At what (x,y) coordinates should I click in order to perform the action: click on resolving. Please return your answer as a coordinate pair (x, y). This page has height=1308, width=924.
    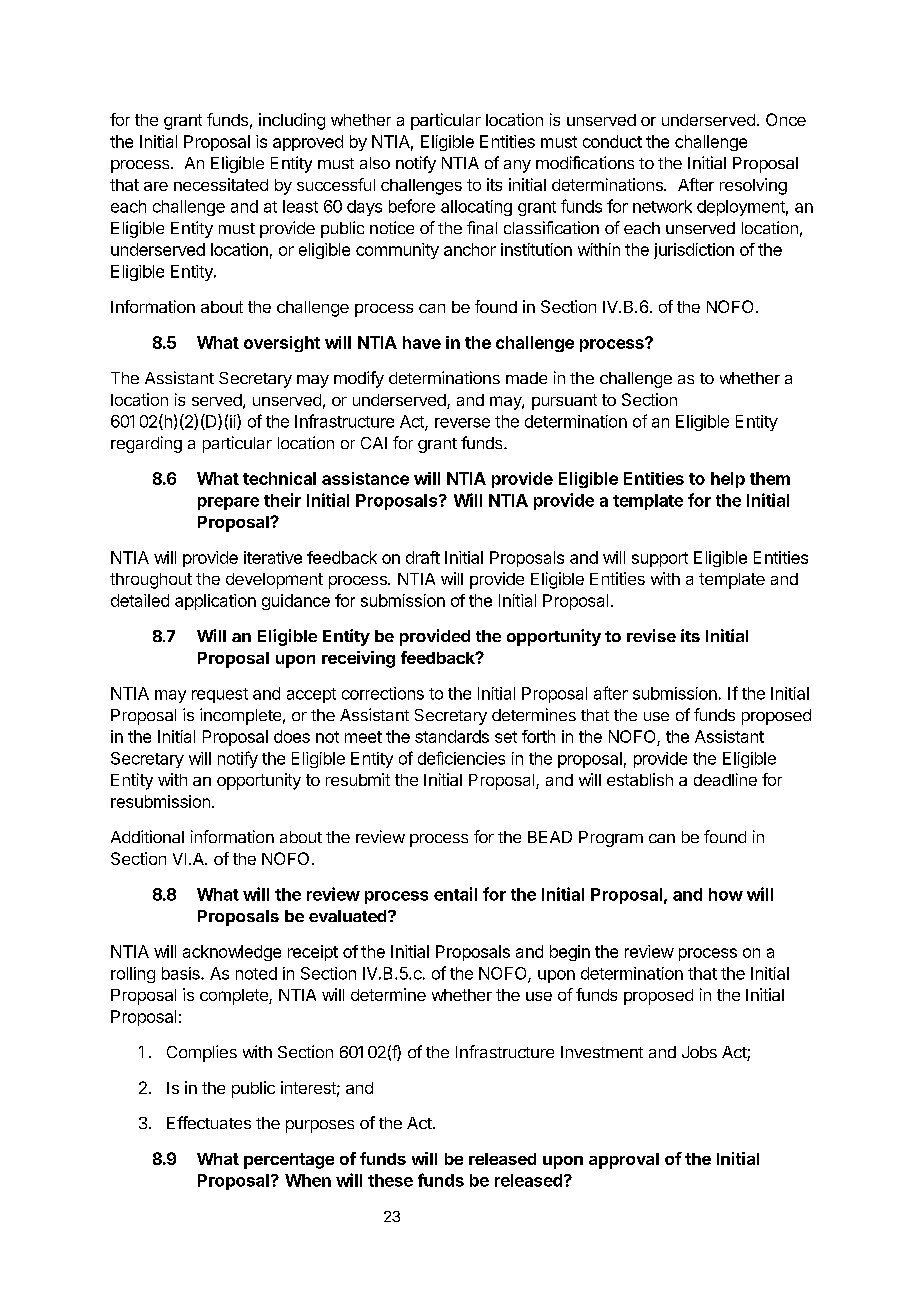
    Looking at the image, I should click on (753, 186).
